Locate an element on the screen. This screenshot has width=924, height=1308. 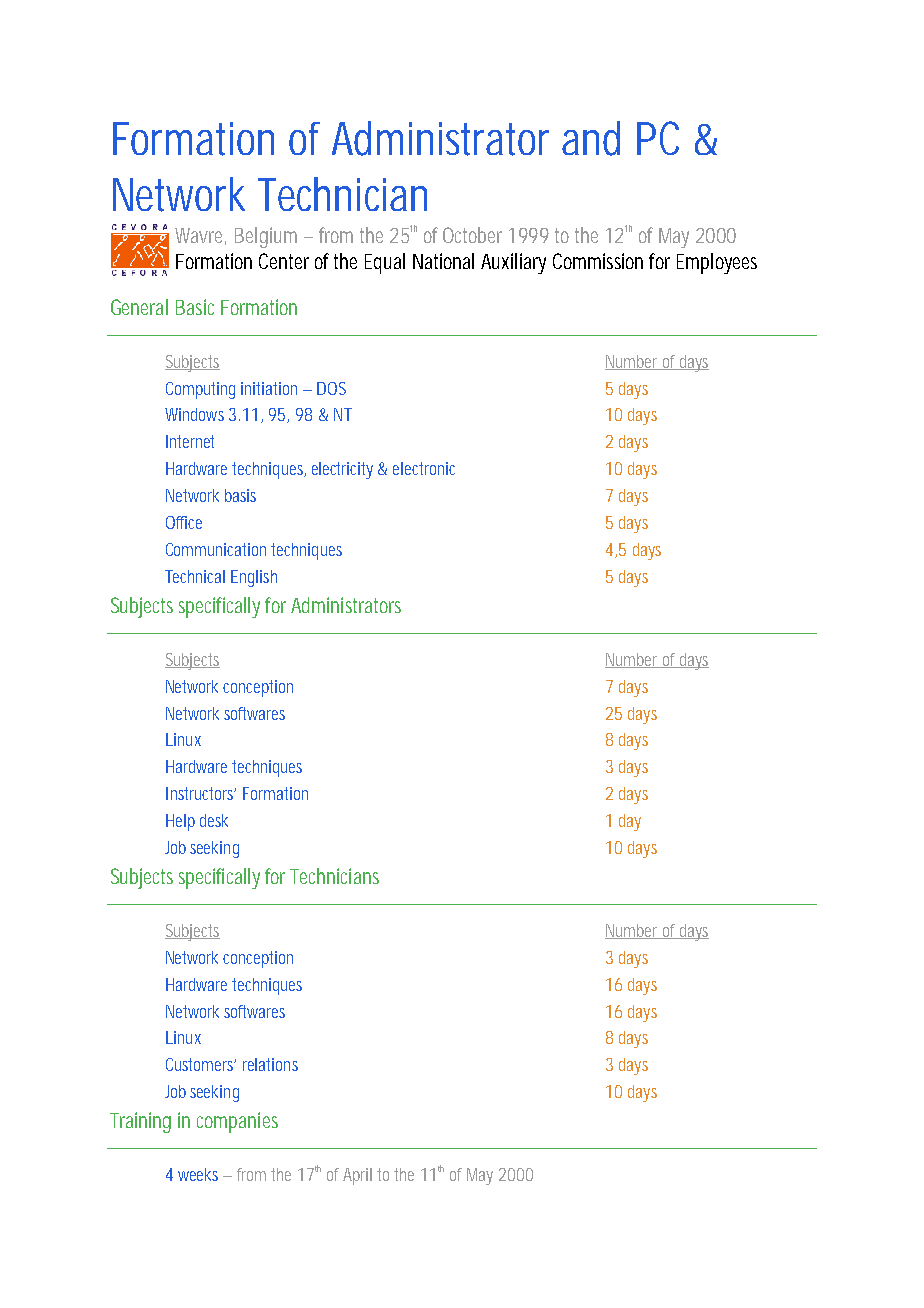
Customers is located at coordinates (201, 1064).
